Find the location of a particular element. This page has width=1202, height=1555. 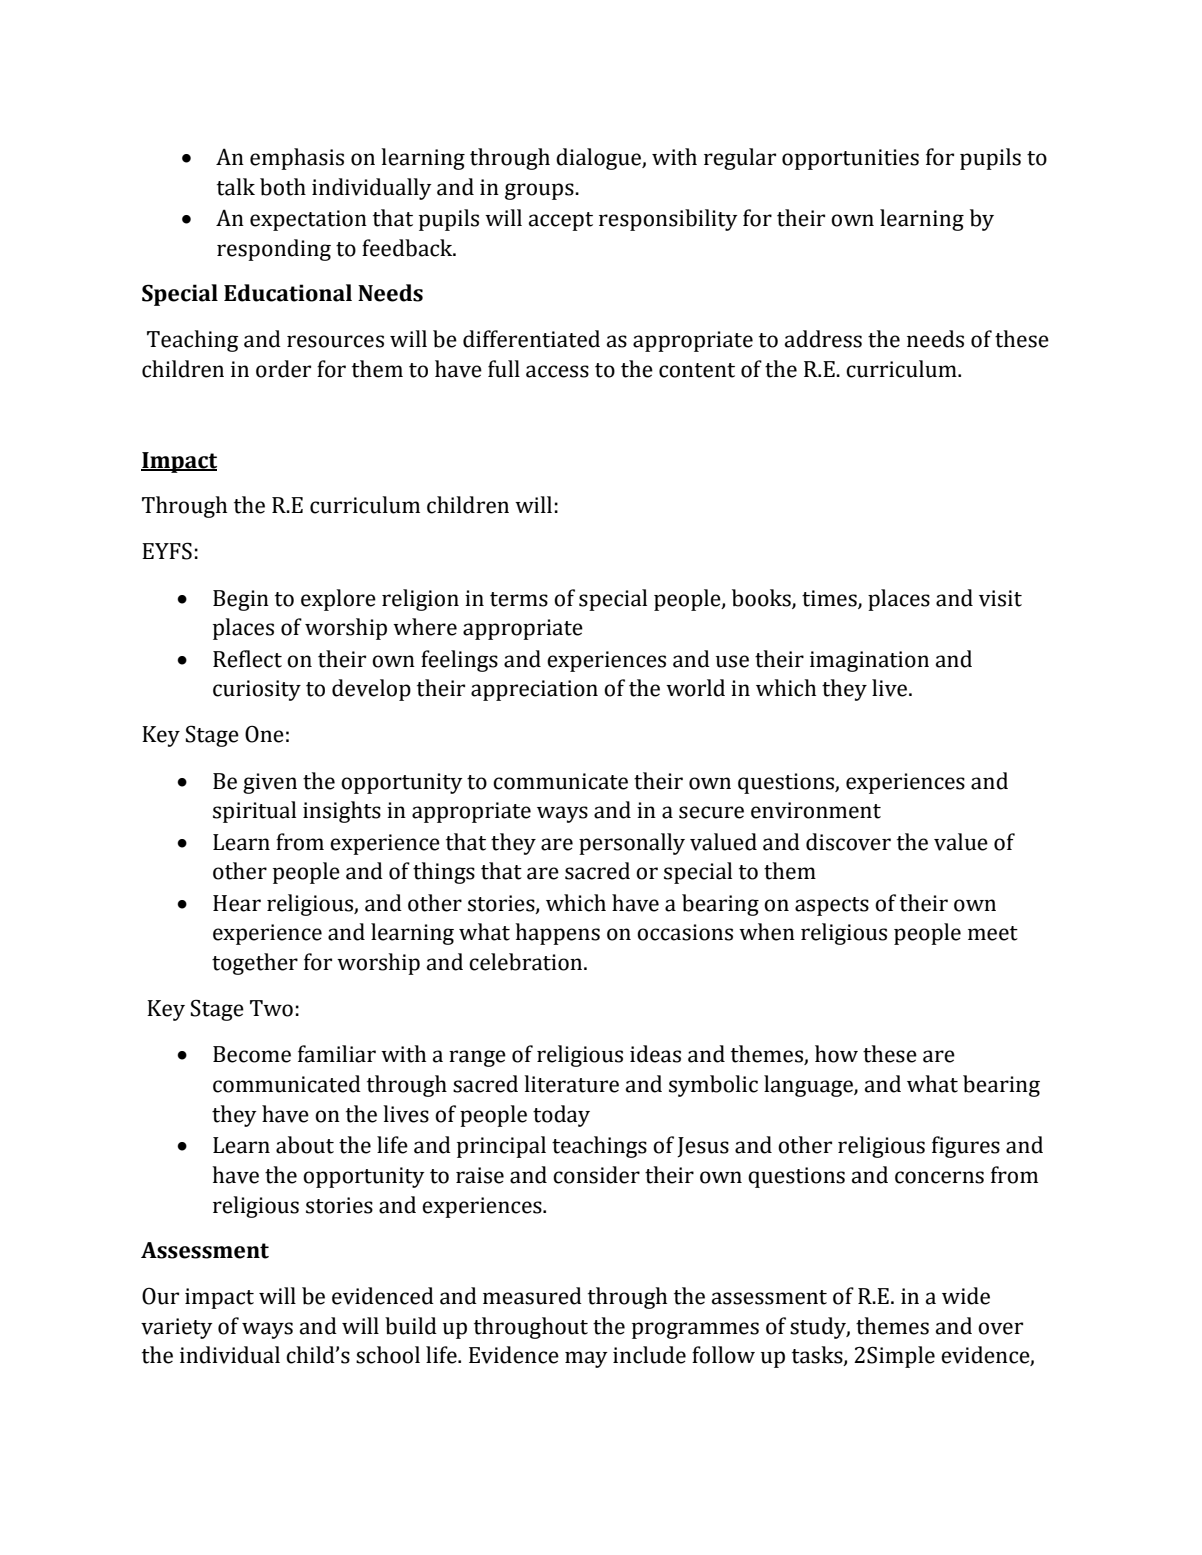

environment is located at coordinates (816, 810).
